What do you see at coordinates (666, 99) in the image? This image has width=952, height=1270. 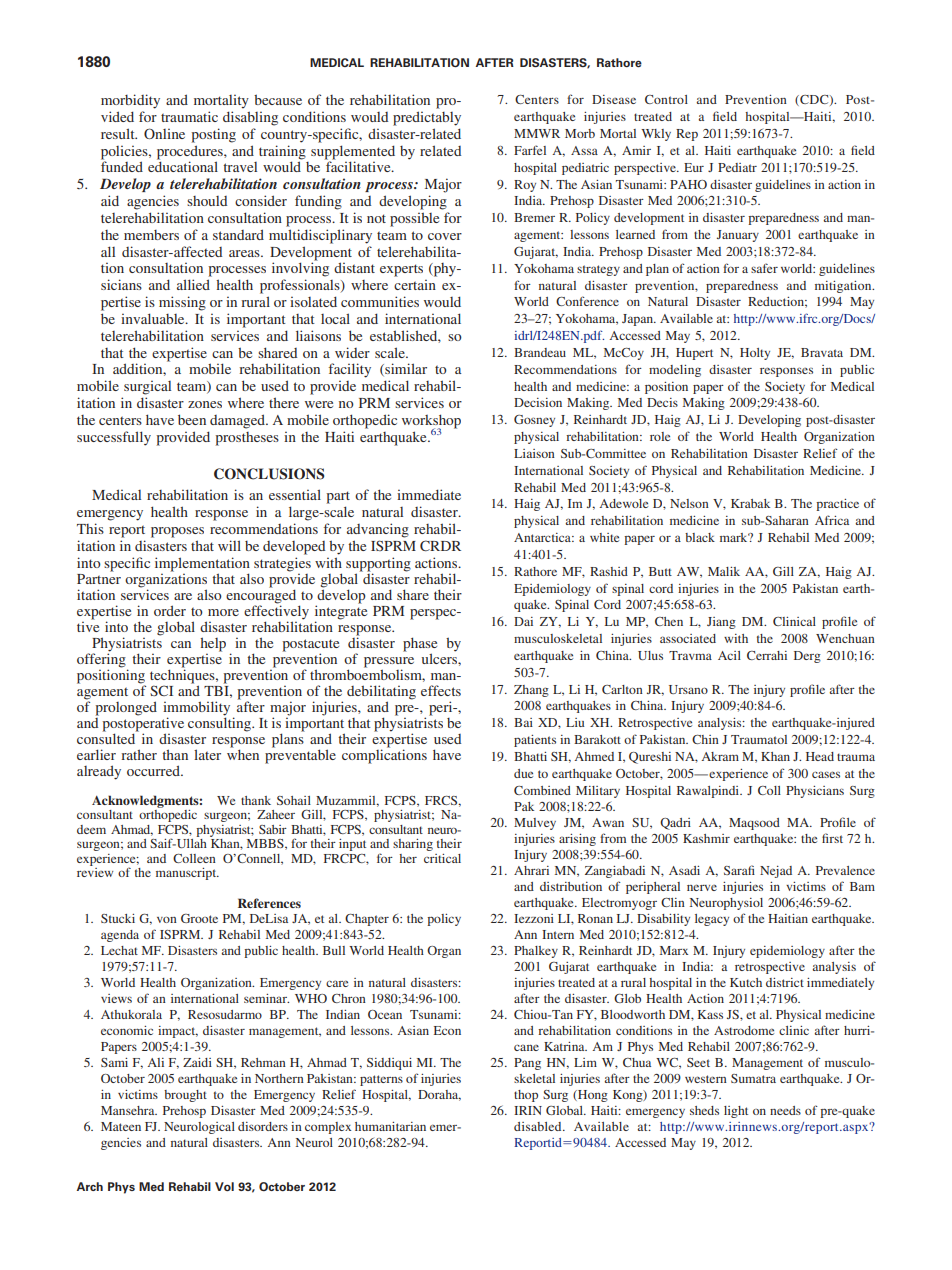 I see `Control` at bounding box center [666, 99].
